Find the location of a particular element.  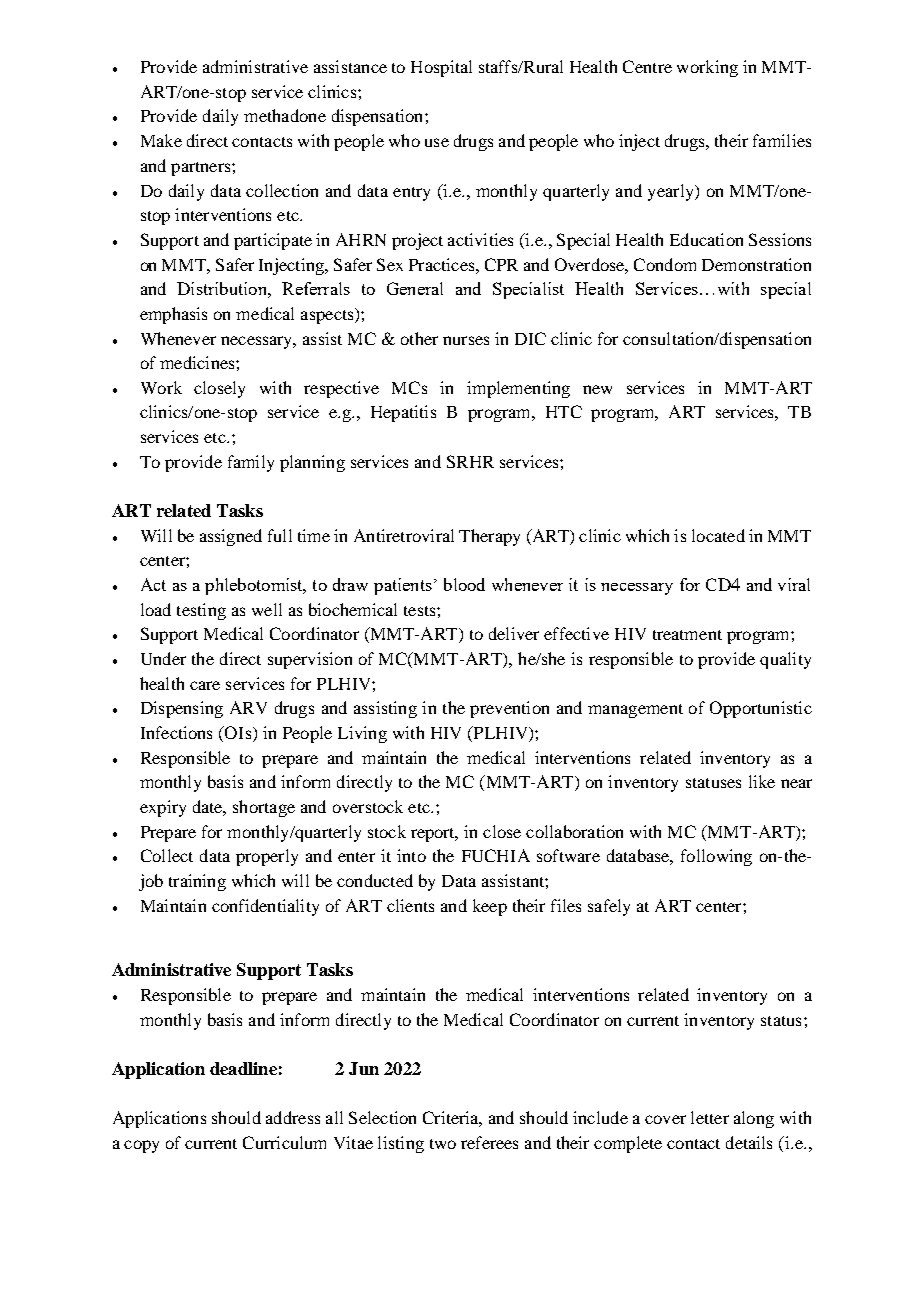

following is located at coordinates (716, 857).
